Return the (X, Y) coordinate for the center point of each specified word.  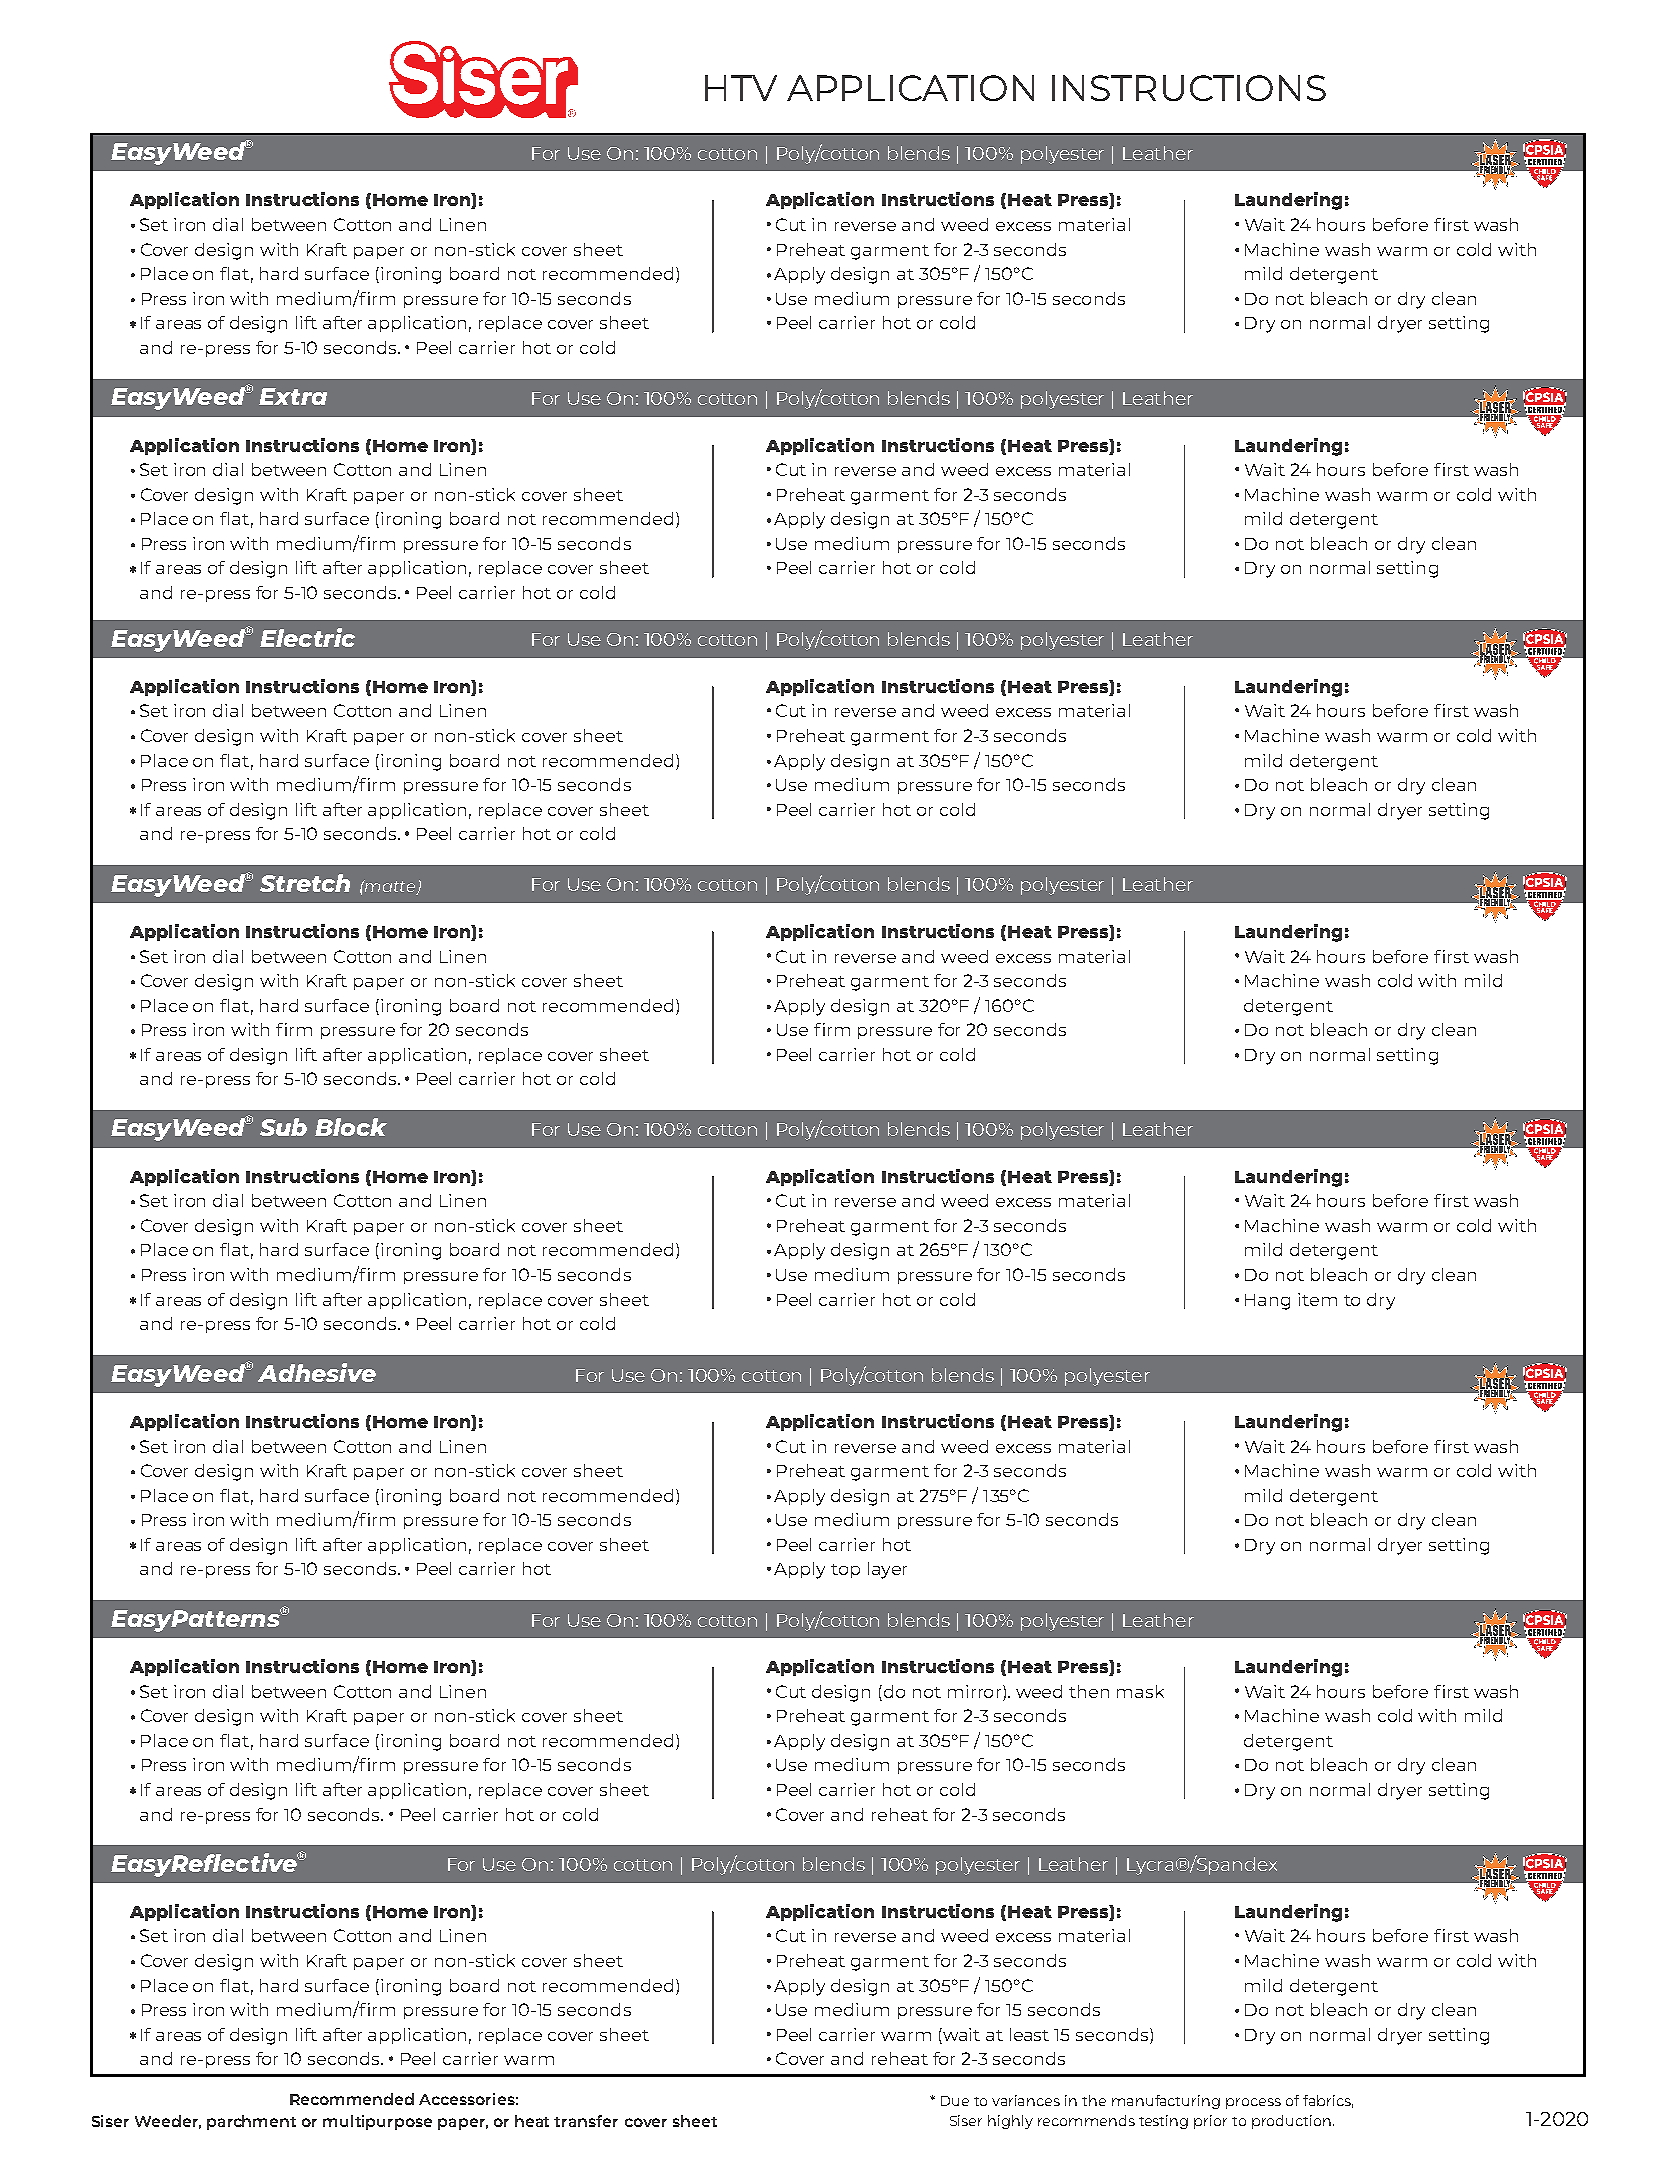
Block (351, 1127)
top (845, 1571)
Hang (1267, 1302)
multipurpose (377, 2122)
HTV (741, 88)
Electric (307, 637)
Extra (293, 396)
